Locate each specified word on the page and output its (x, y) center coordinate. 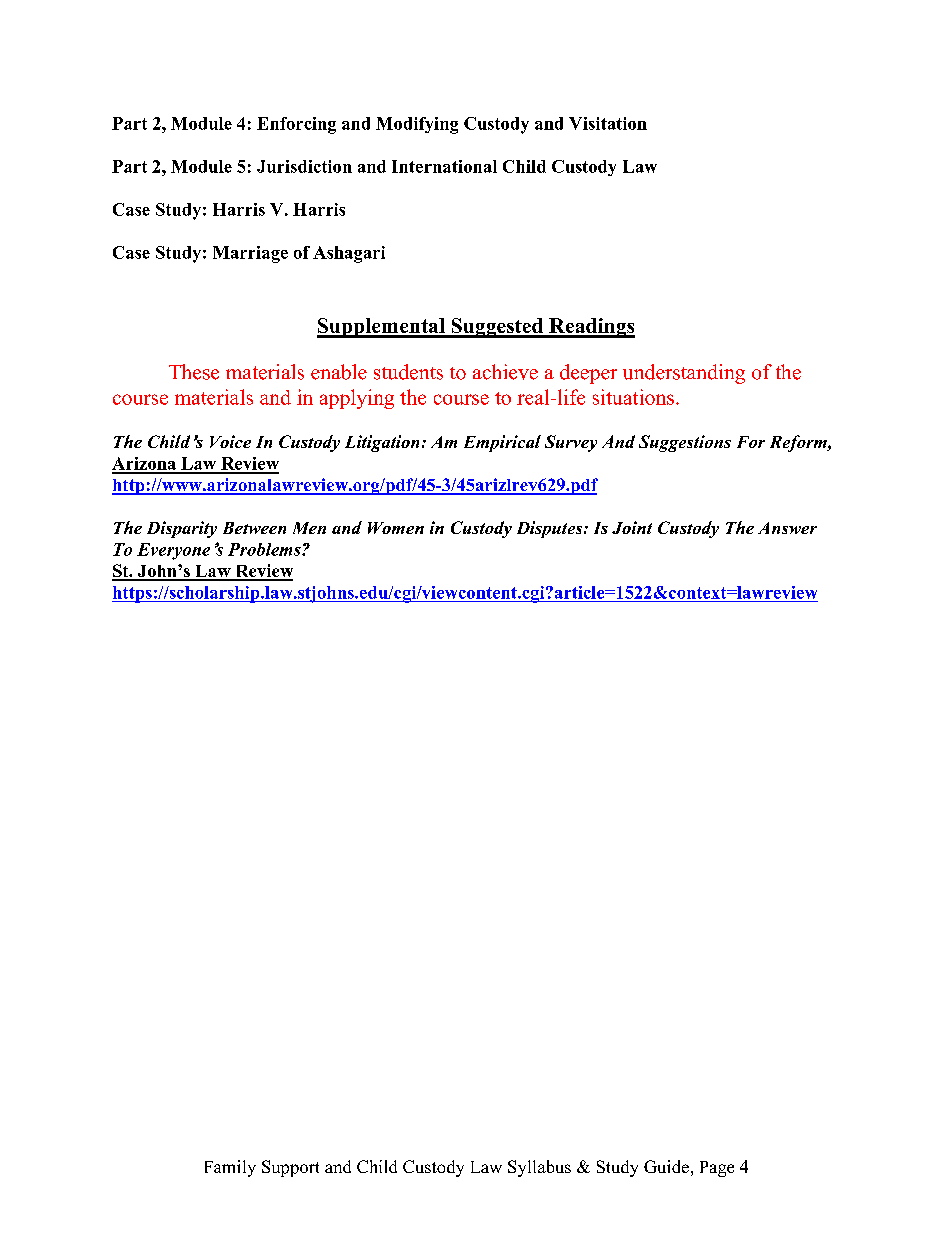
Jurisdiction (304, 166)
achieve (505, 372)
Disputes (551, 529)
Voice (230, 441)
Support (290, 1168)
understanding (684, 374)
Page (717, 1169)
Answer (787, 528)
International (444, 166)
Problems (265, 549)
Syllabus (539, 1168)
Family (230, 1168)
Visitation (608, 123)
